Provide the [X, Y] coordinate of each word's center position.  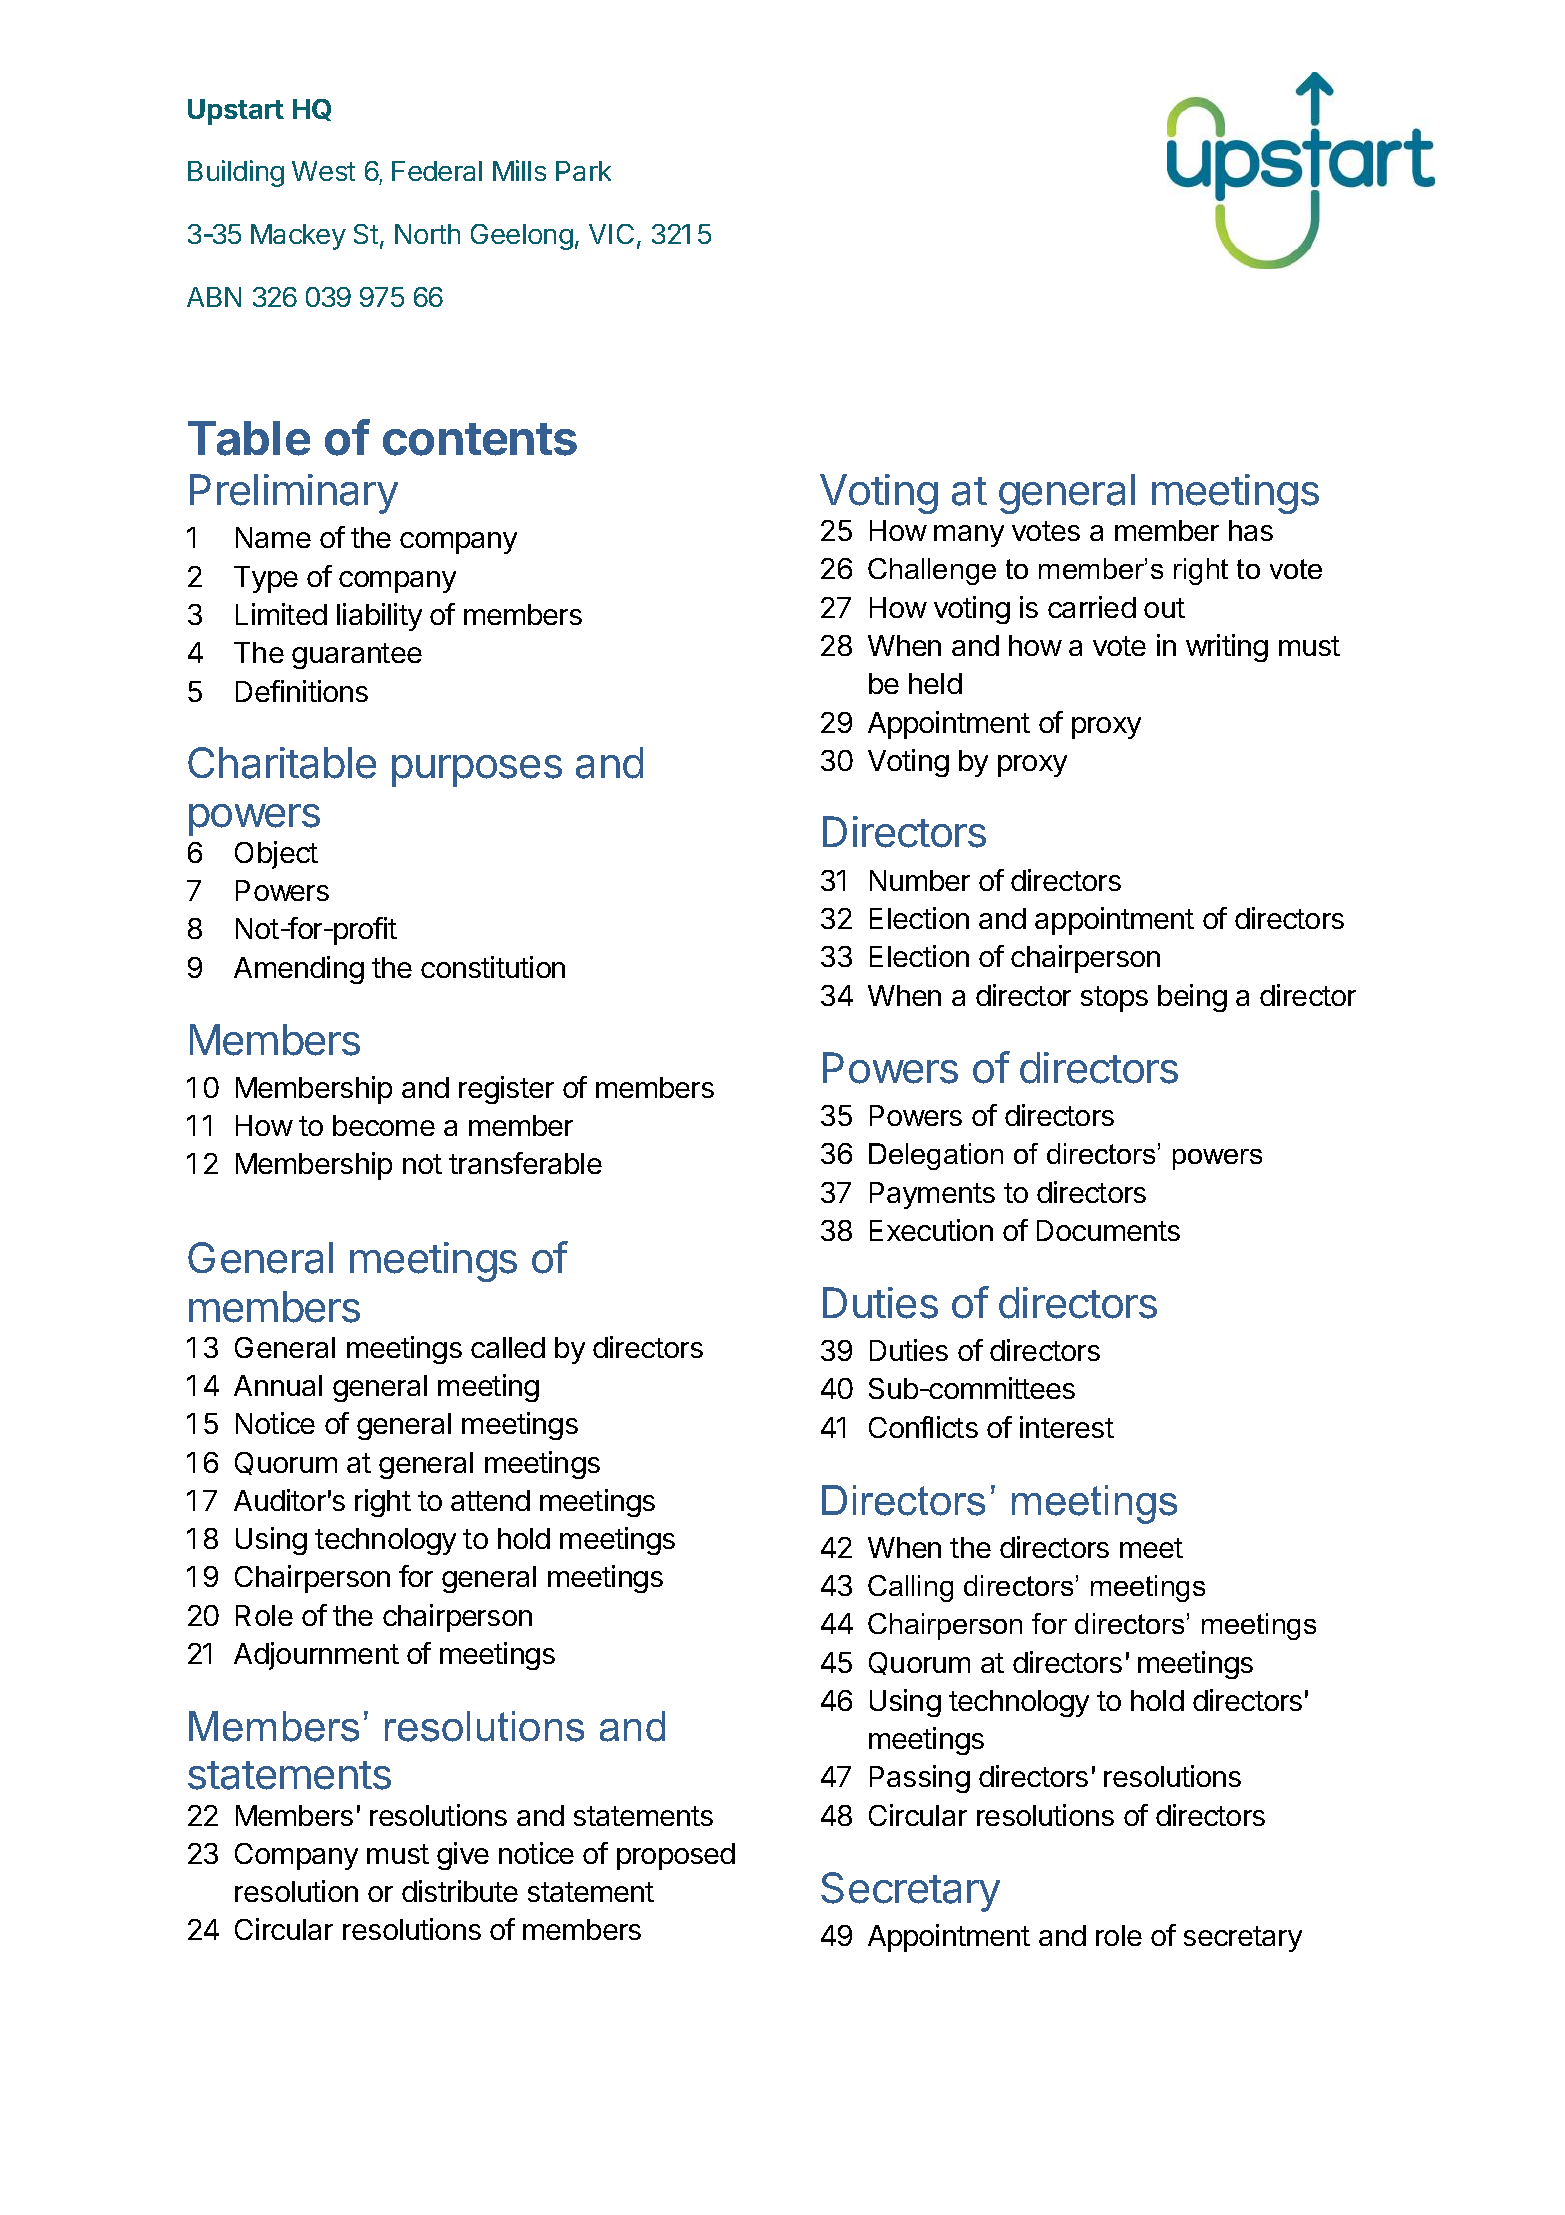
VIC [611, 234]
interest [1067, 1427]
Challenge [932, 571]
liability [379, 617]
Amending [299, 970]
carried [1092, 607]
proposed [676, 1856]
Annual [278, 1385]
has [1251, 530]
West [323, 171]
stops [1114, 999]
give [463, 1856]
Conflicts [923, 1427]
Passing [920, 1779]
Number [920, 880]
